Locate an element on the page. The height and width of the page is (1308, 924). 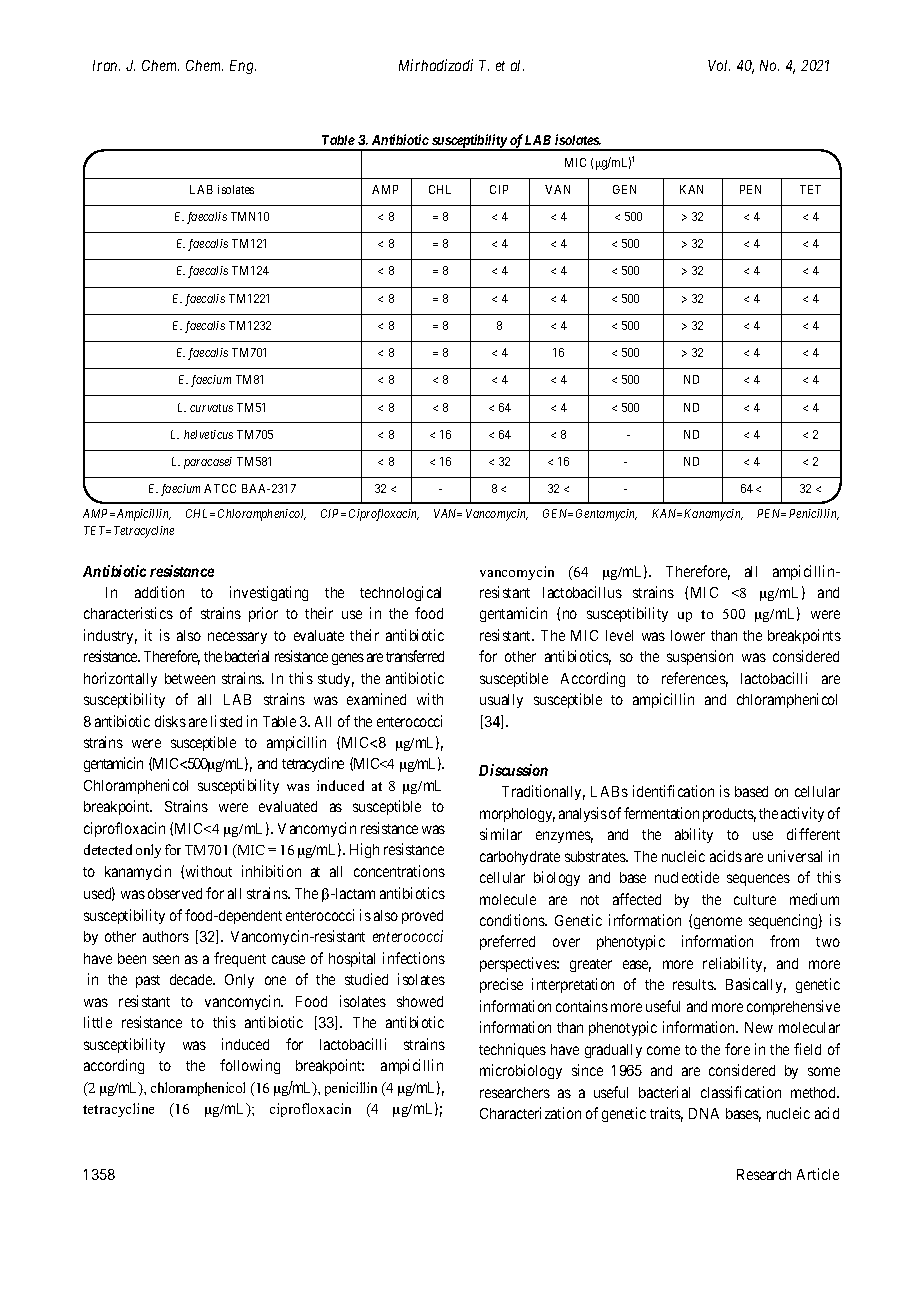
following is located at coordinates (250, 1066).
